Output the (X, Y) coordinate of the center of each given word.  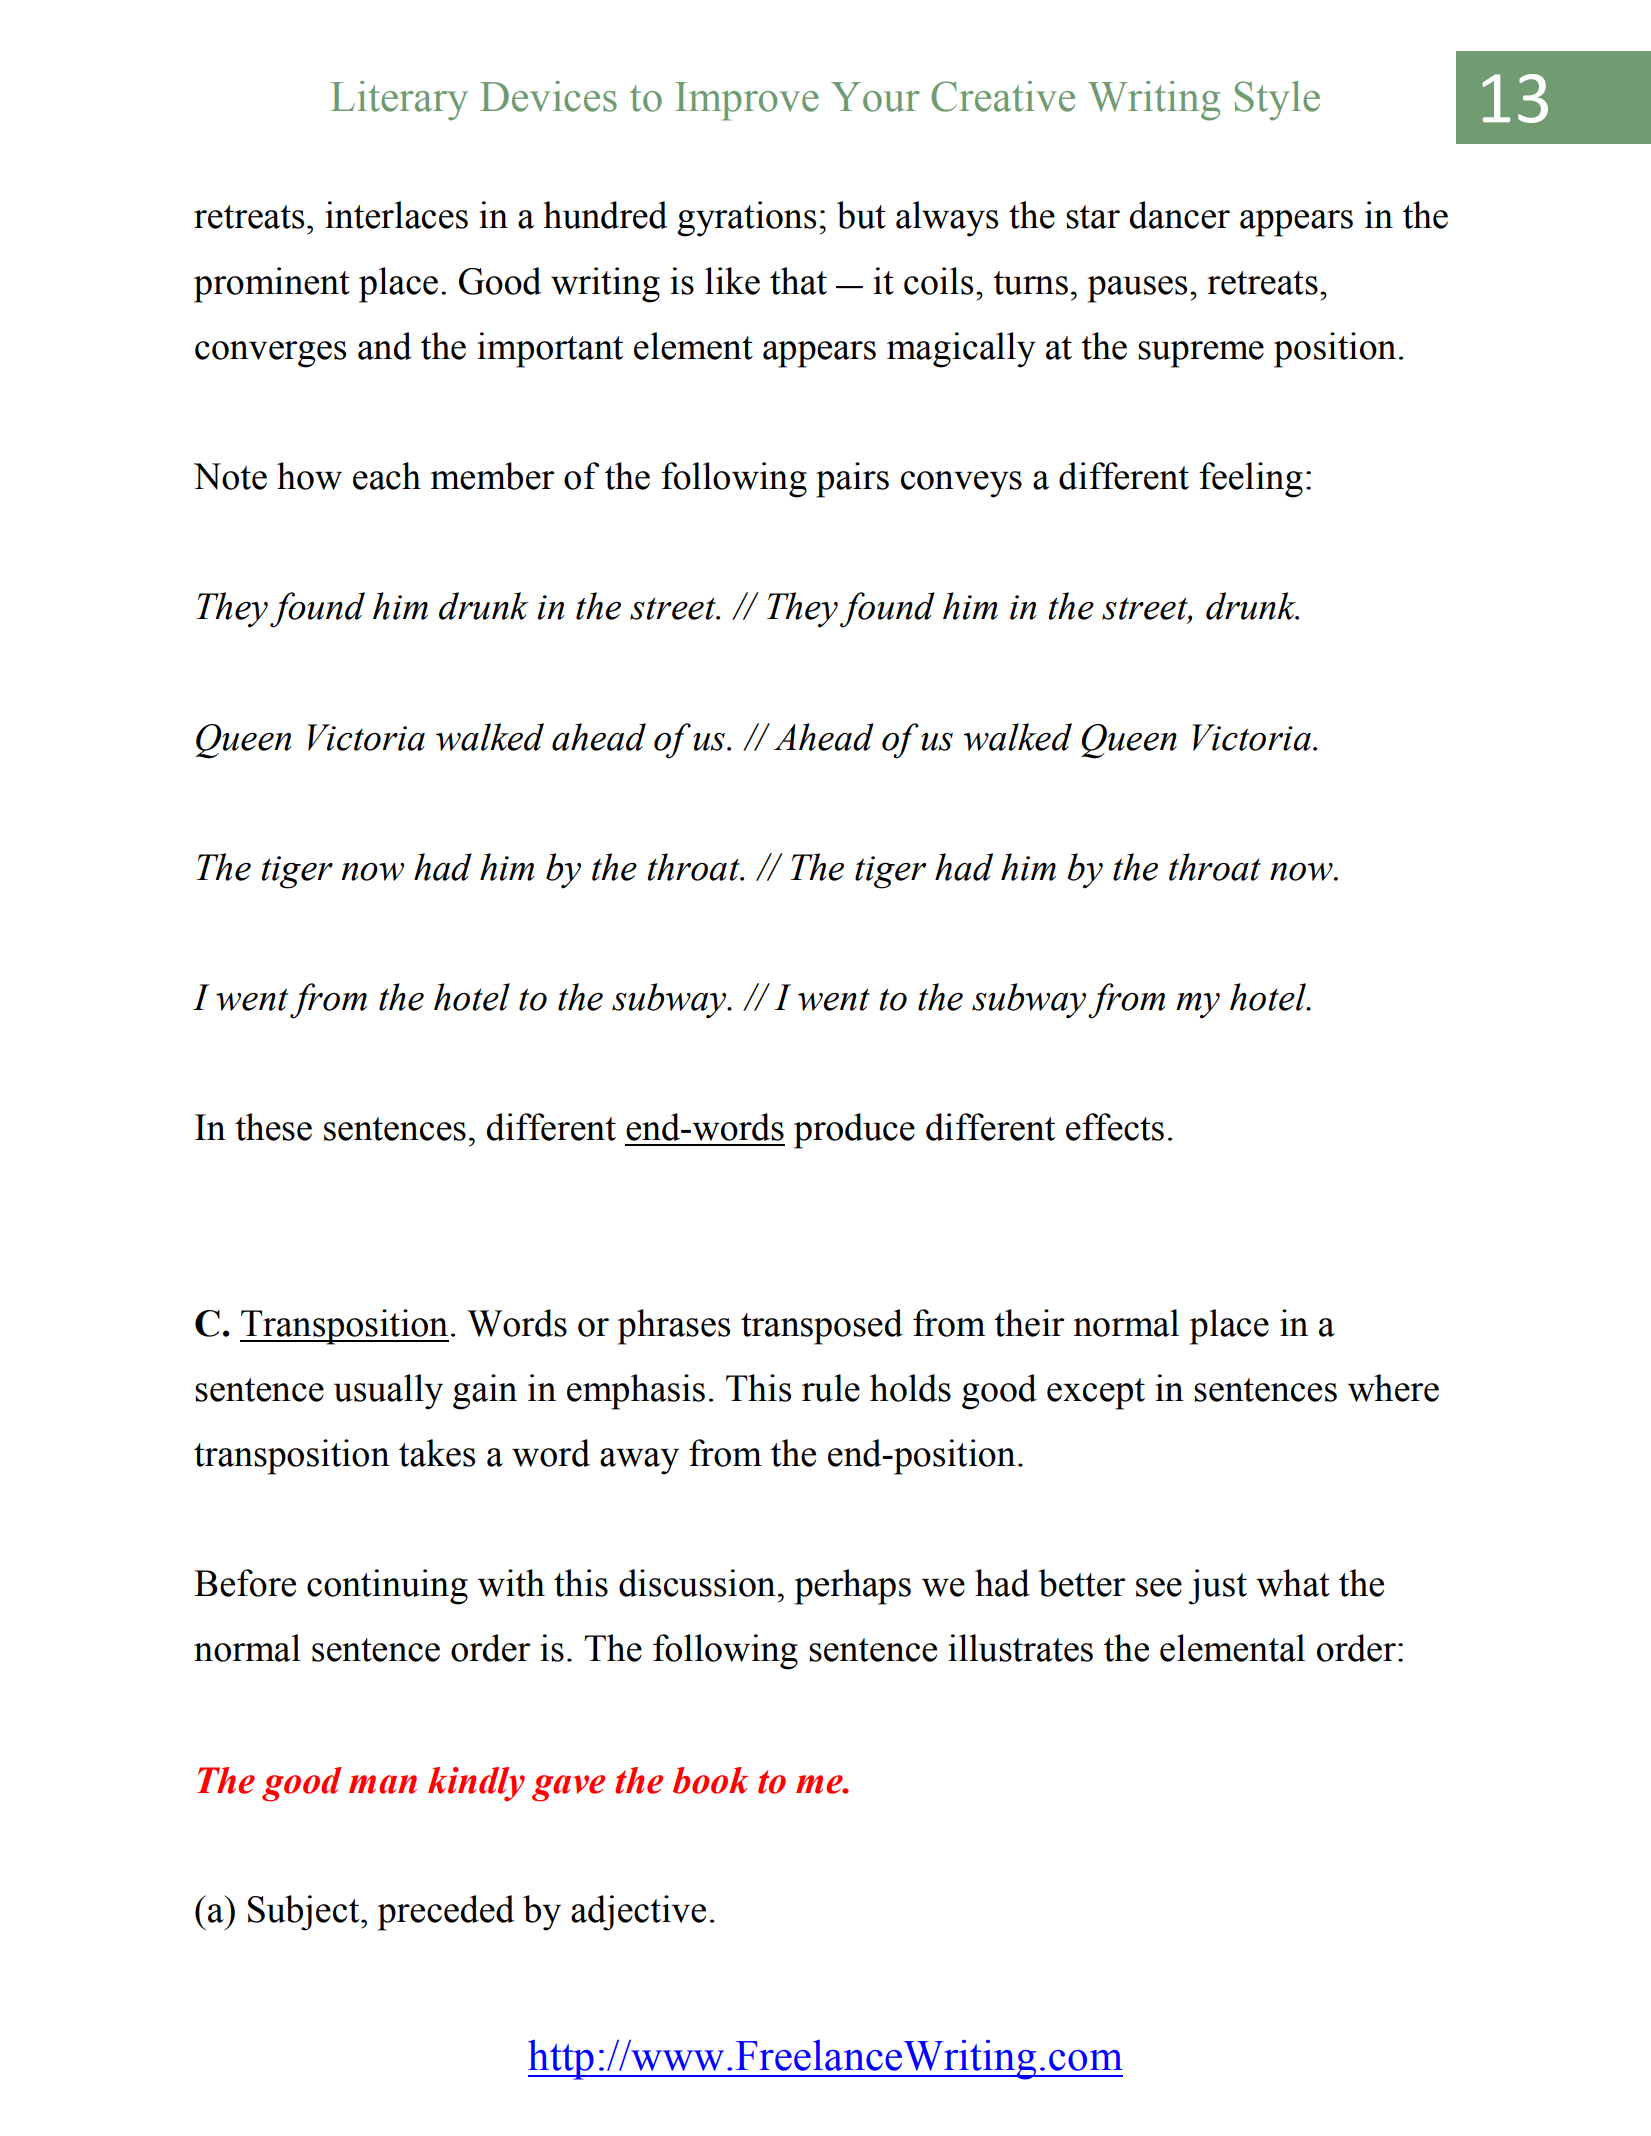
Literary (399, 101)
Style (1277, 101)
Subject (305, 1913)
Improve (747, 101)
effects (1115, 1127)
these (273, 1127)
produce (854, 1131)
